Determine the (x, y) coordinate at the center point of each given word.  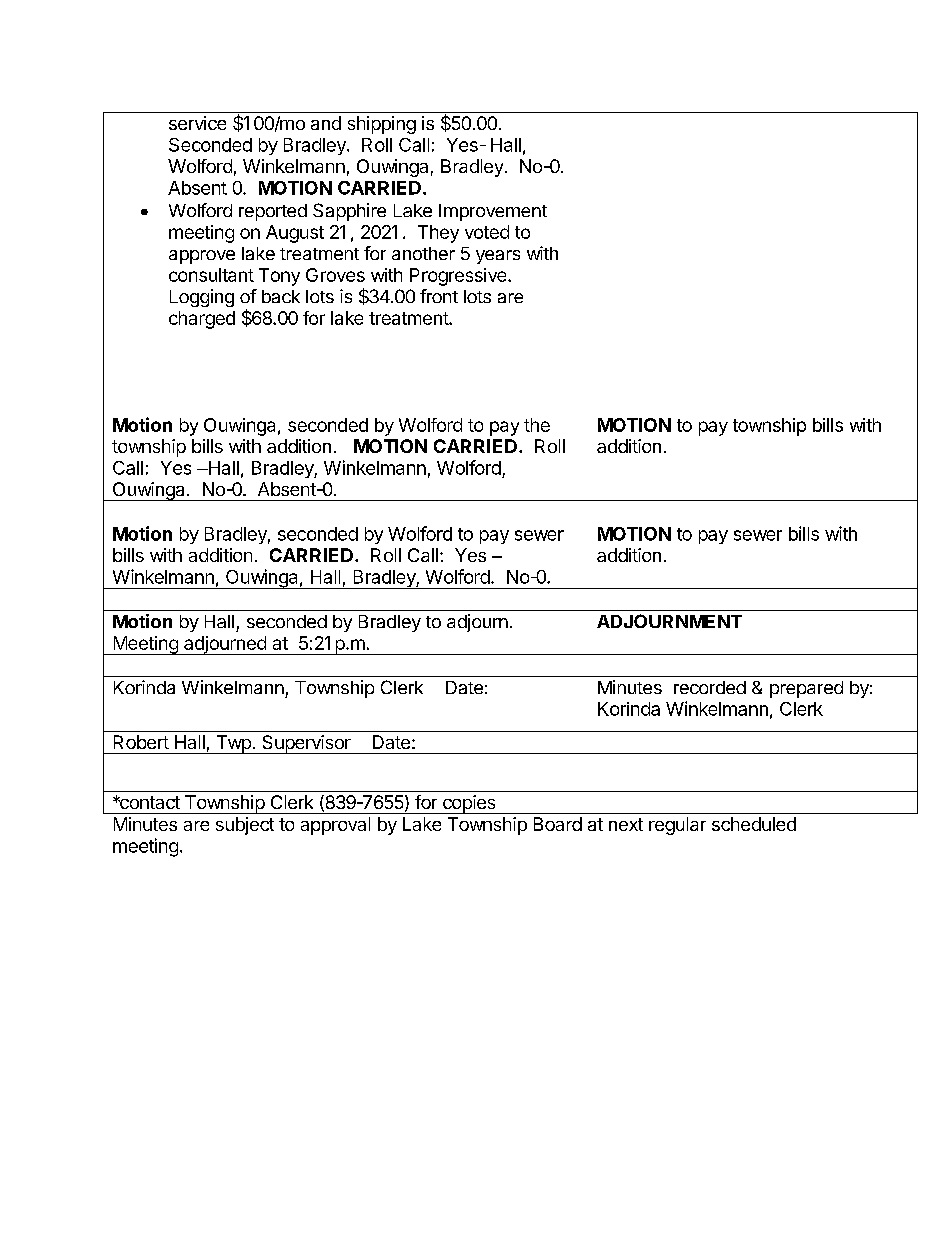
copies (469, 804)
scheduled (754, 824)
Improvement (493, 212)
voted (487, 232)
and (326, 123)
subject (245, 826)
